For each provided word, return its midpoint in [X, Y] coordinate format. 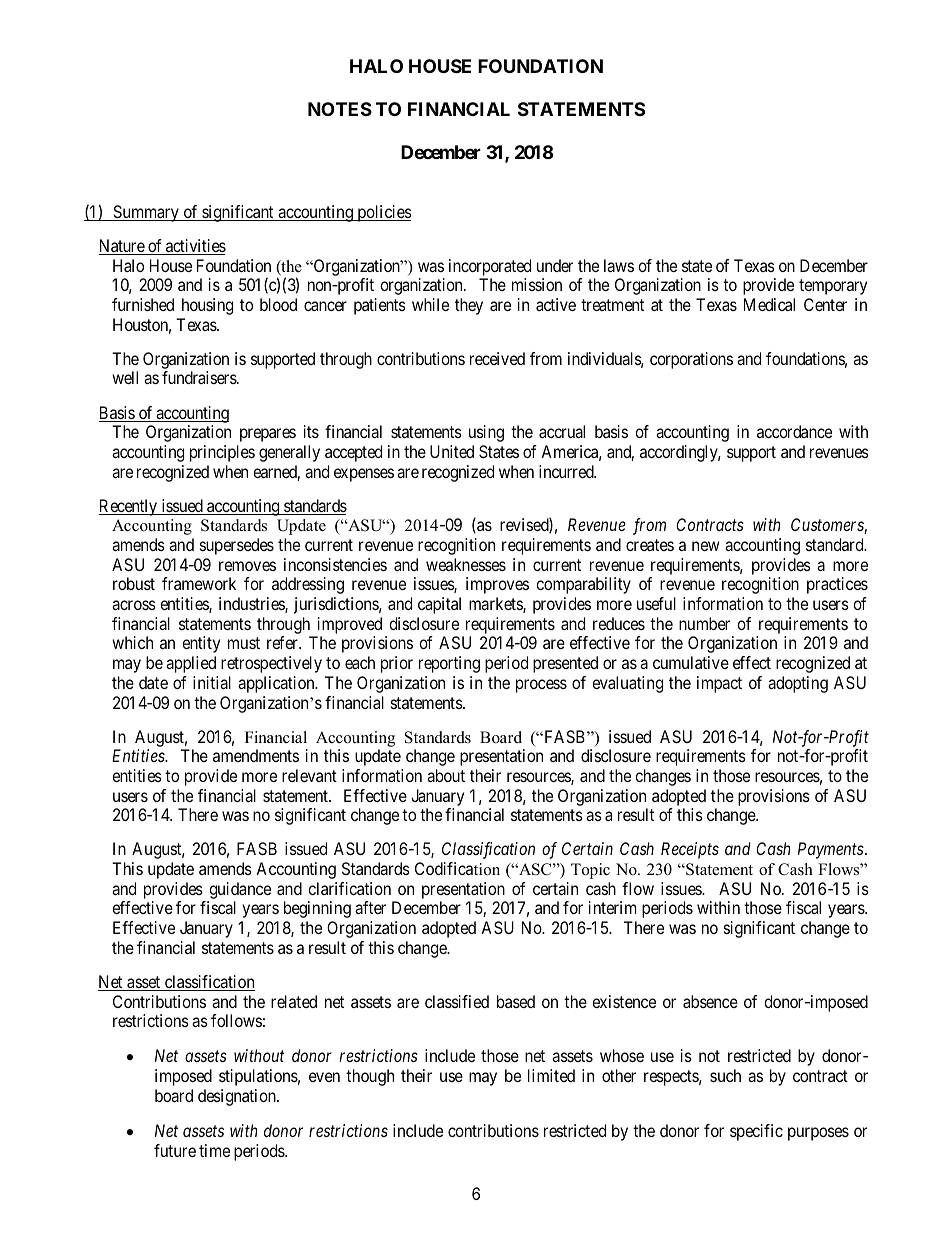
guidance [240, 890]
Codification [457, 869]
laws [619, 265]
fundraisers [200, 377]
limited [551, 1075]
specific [756, 1132]
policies [383, 213]
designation [238, 1097]
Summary [146, 213]
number [704, 623]
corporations [691, 360]
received [497, 358]
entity [201, 644]
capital [439, 605]
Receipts [690, 850]
